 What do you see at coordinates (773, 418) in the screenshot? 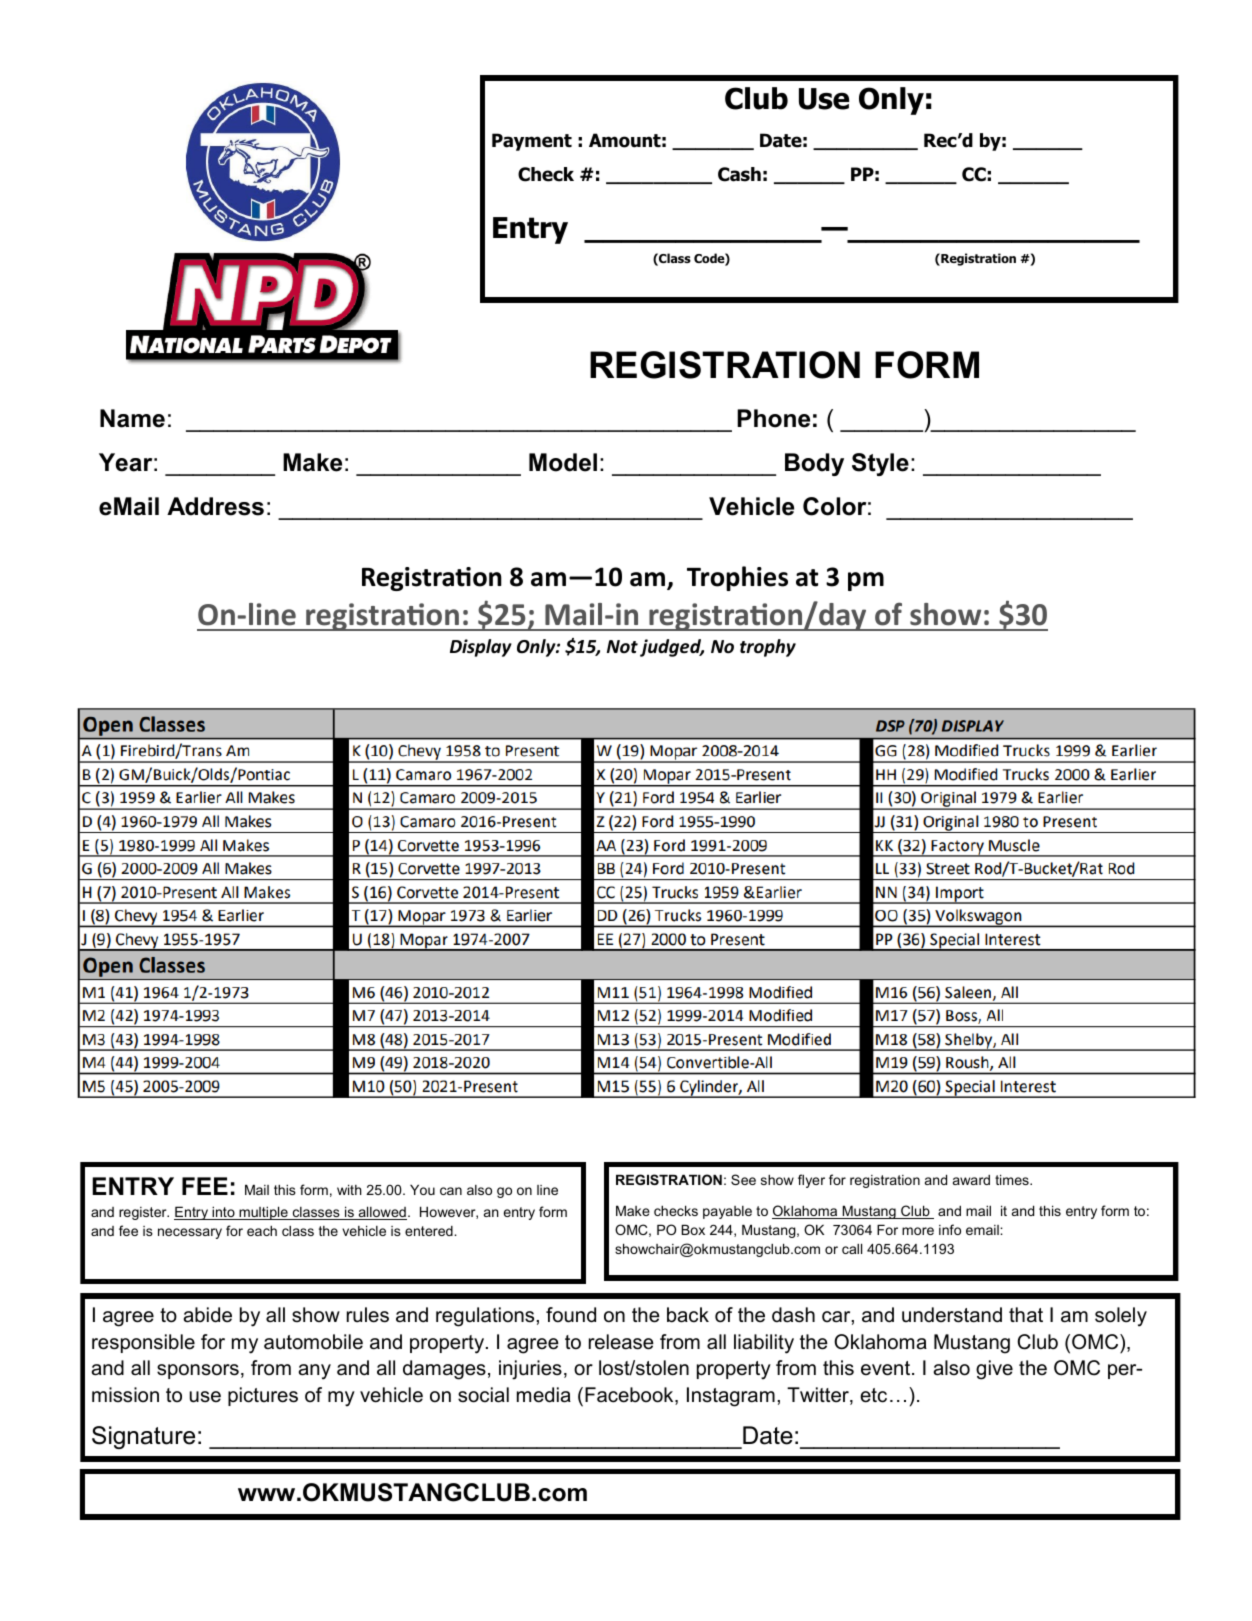
I see `Phone` at bounding box center [773, 418].
